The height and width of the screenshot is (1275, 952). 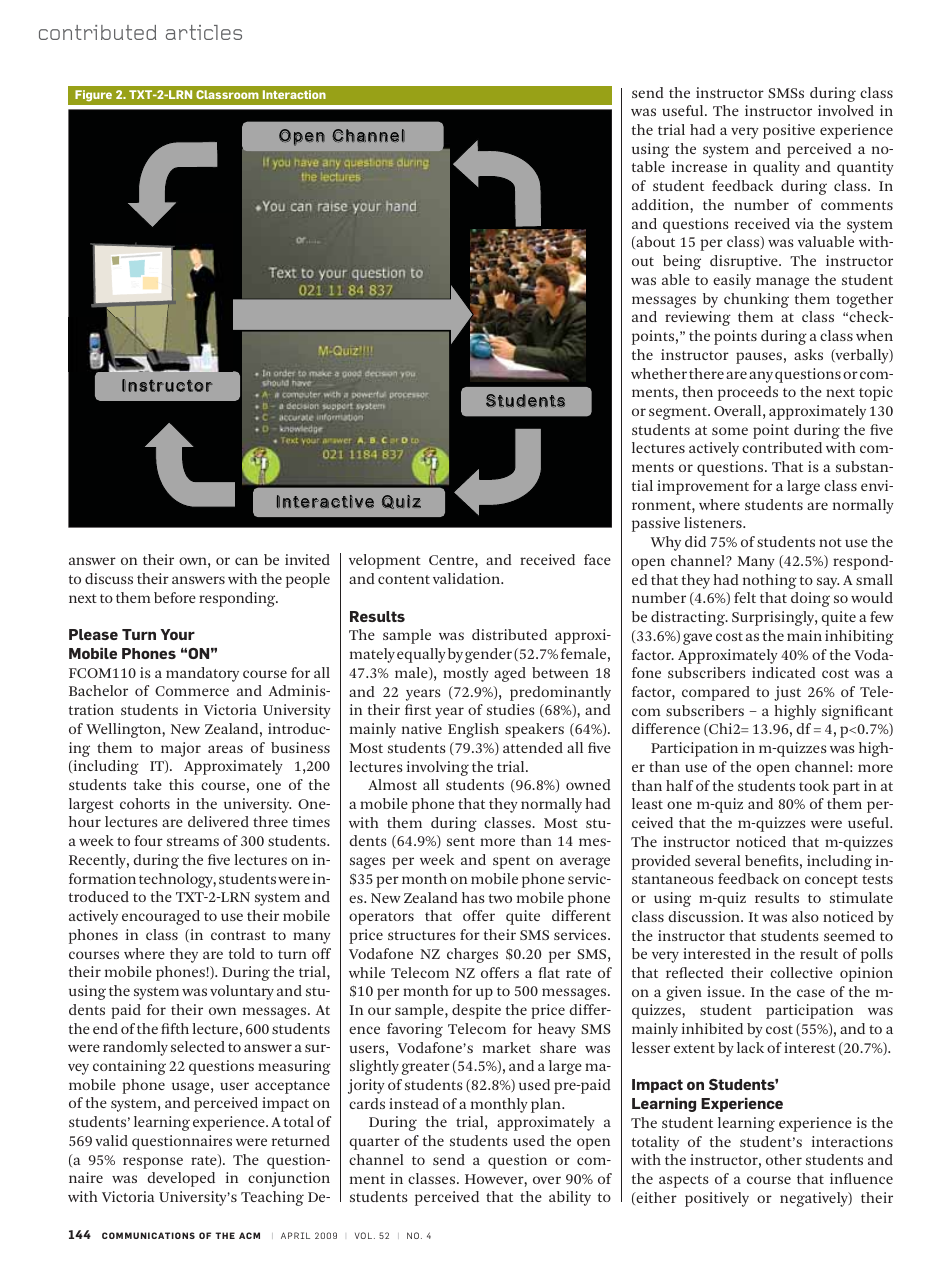 I want to click on distributed, so click(x=509, y=634).
